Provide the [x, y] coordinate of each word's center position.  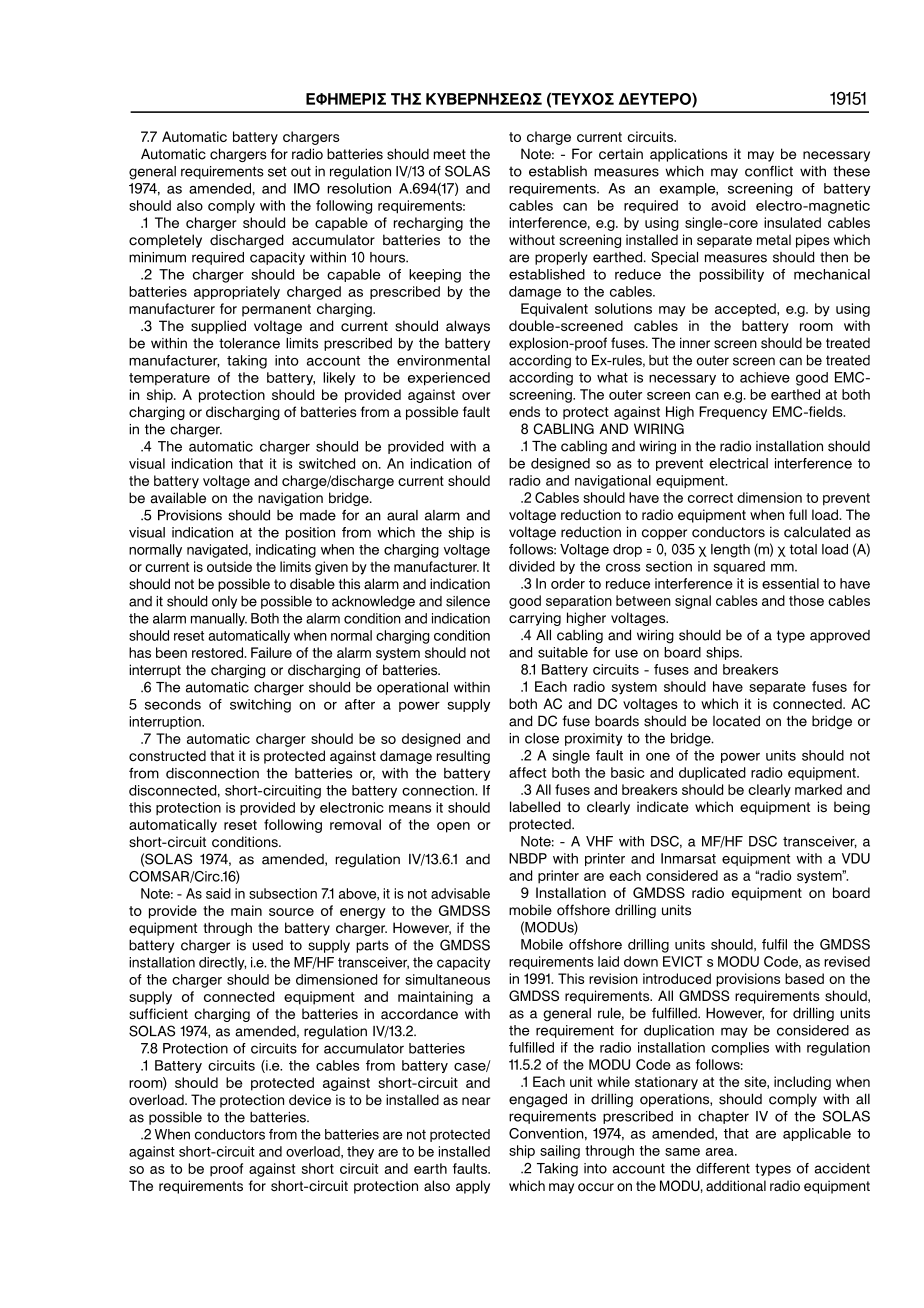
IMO [307, 188]
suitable [563, 652]
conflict [769, 171]
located [736, 721]
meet [450, 154]
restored [219, 652]
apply [473, 1187]
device [310, 1100]
